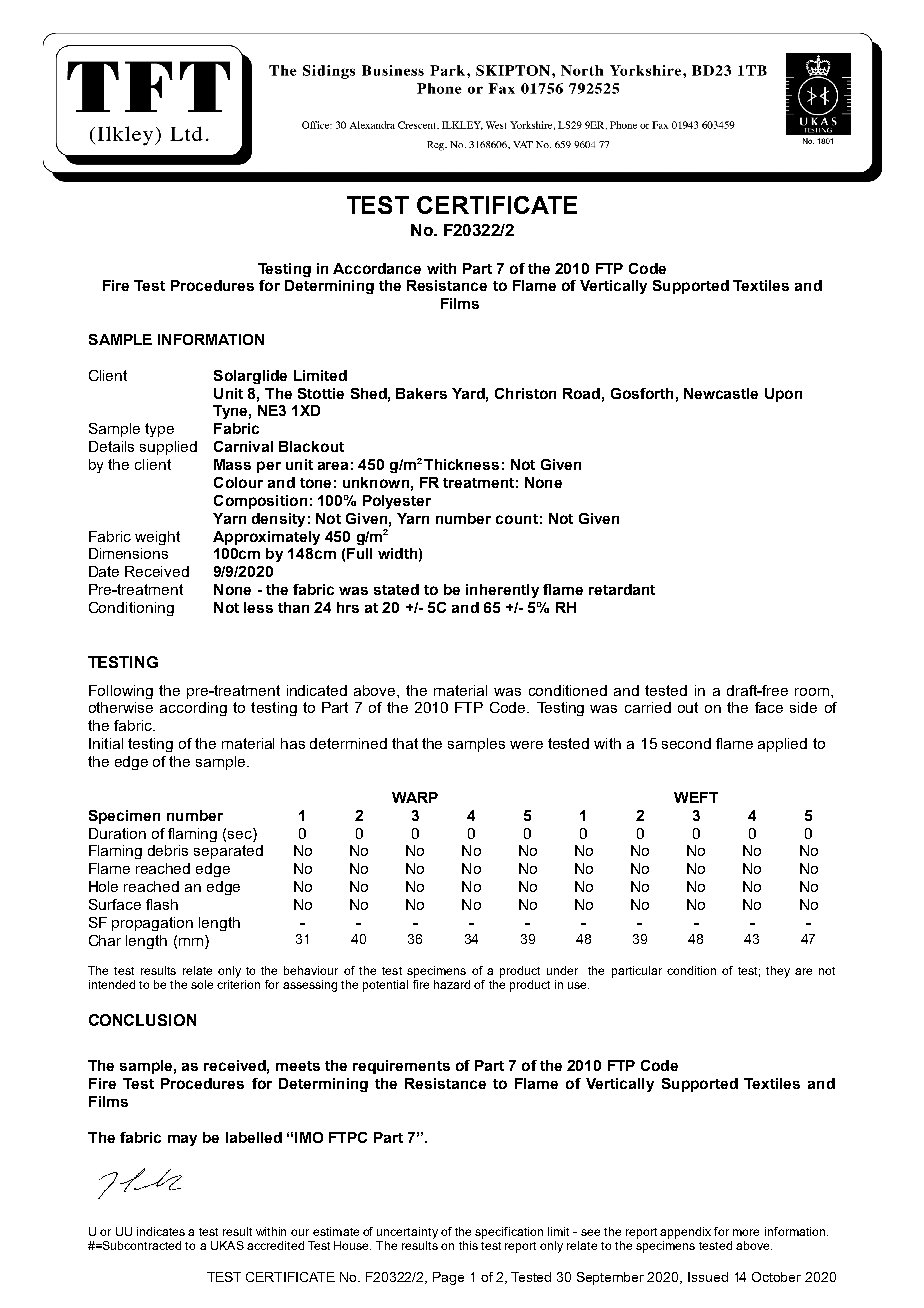 This screenshot has width=924, height=1308. Describe the element at coordinates (161, 1231) in the screenshot. I see `indicates` at that location.
